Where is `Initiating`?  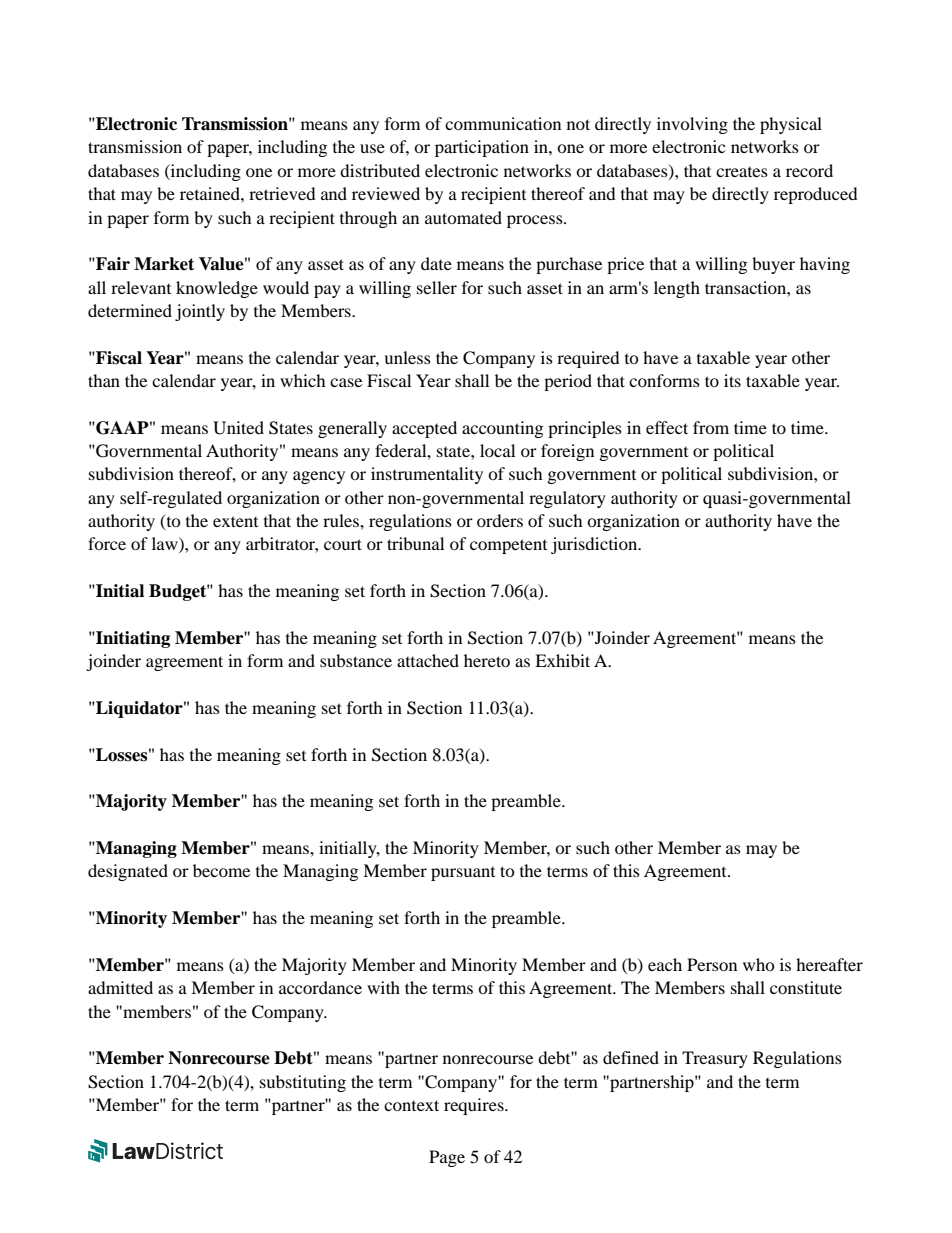 Initiating is located at coordinates (132, 639).
